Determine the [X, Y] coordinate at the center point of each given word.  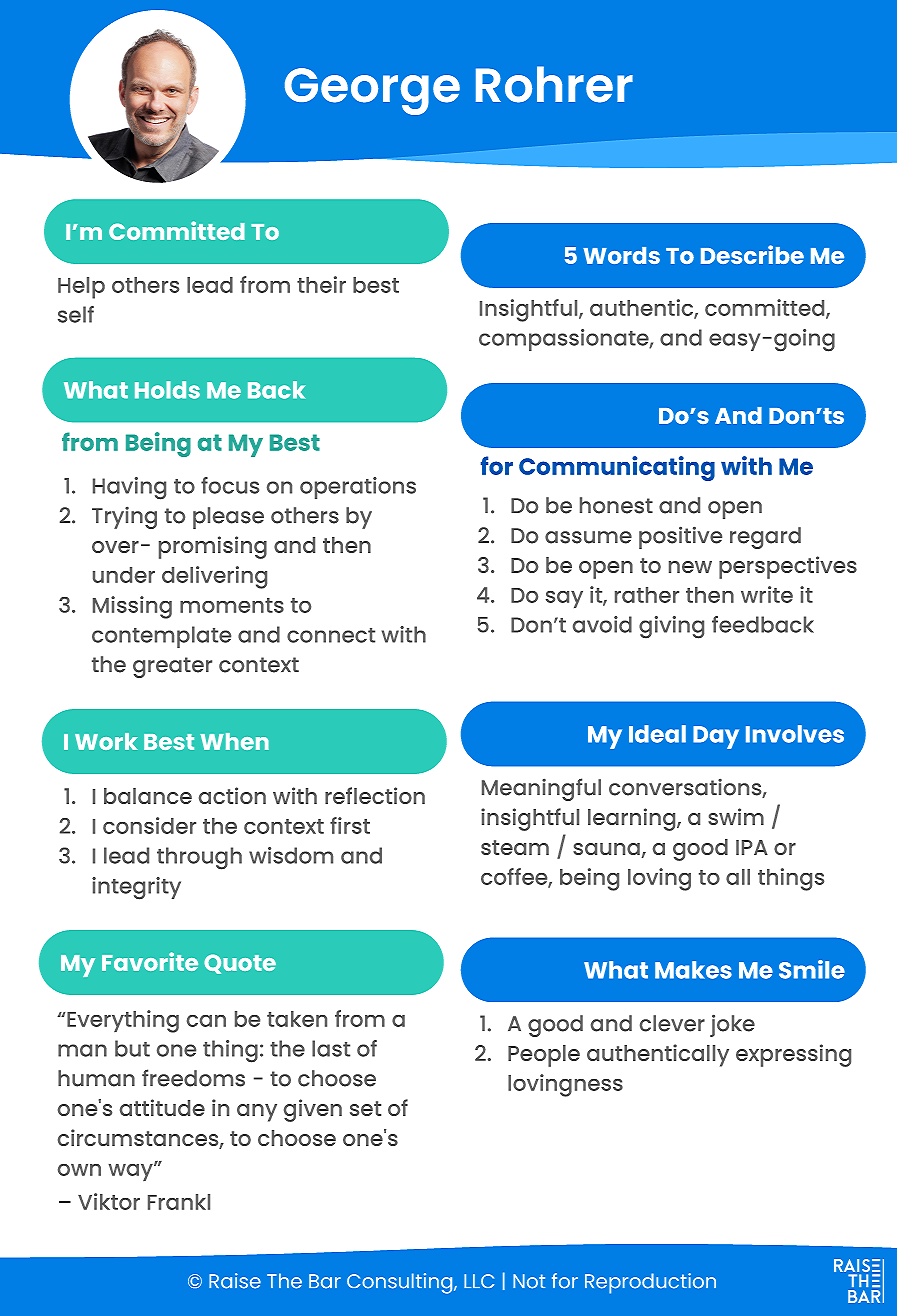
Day [716, 737]
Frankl [179, 1202]
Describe [752, 254]
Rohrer [554, 84]
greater [172, 667]
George [372, 91]
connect [331, 635]
